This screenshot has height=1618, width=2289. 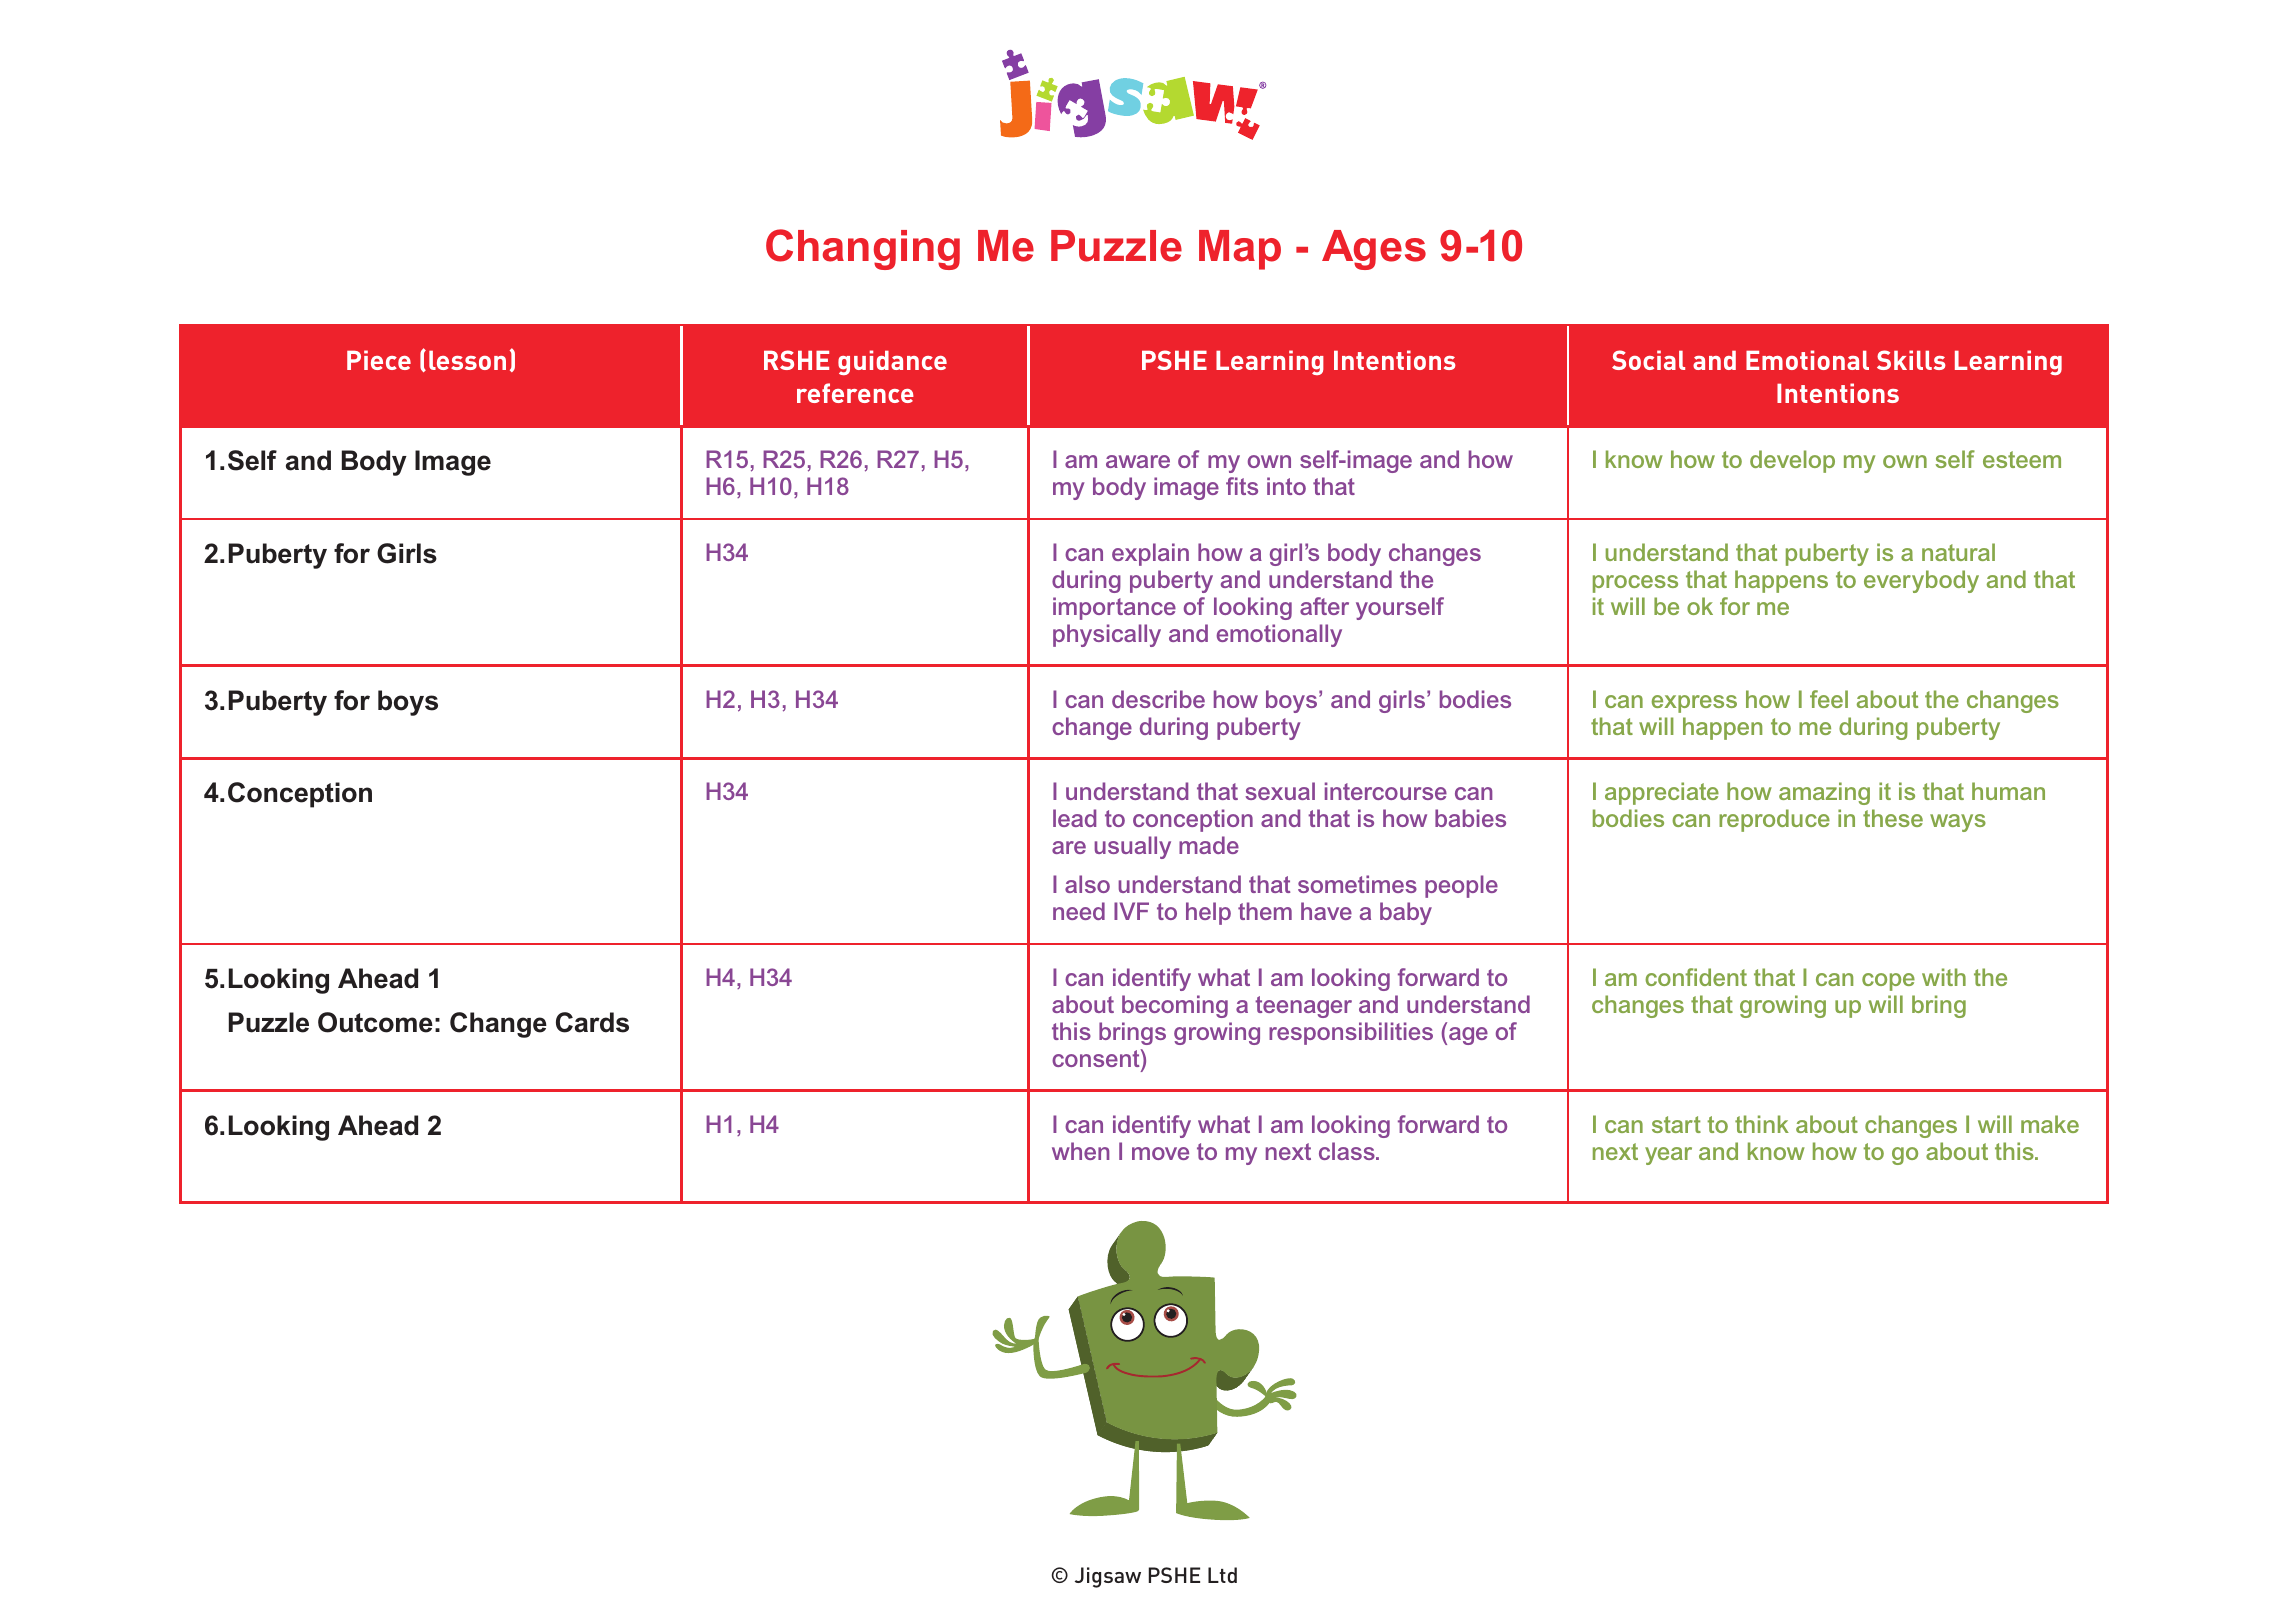 What do you see at coordinates (1911, 360) in the screenshot?
I see `Skills` at bounding box center [1911, 360].
